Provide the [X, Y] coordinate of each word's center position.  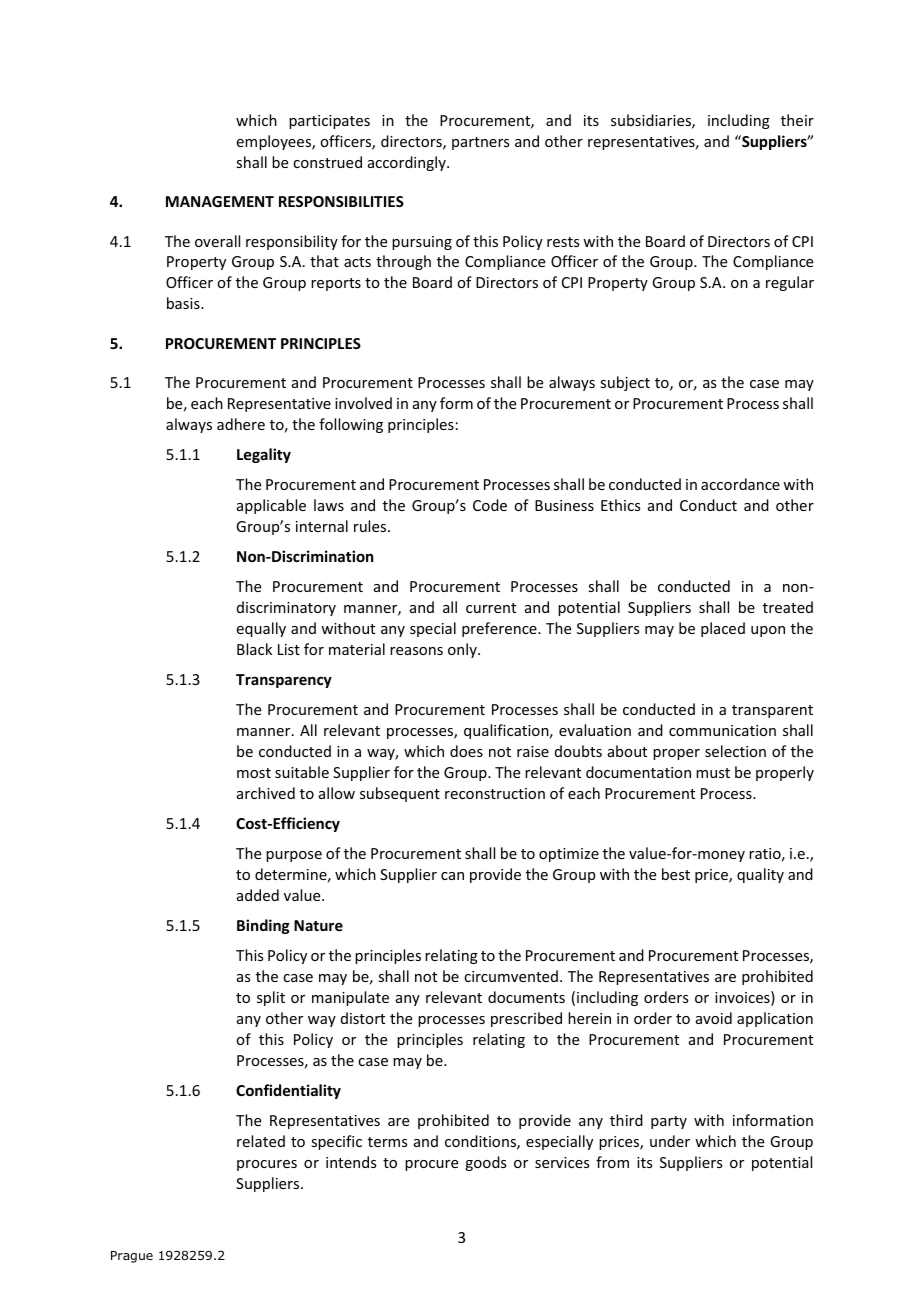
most [254, 773]
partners [480, 143]
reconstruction [495, 793]
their [797, 120]
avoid [714, 1018]
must [713, 773]
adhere [241, 424]
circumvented [511, 976]
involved [363, 403]
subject [625, 383]
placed [723, 629]
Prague [132, 1257]
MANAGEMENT [220, 201]
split [271, 998]
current [491, 608]
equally [261, 629]
